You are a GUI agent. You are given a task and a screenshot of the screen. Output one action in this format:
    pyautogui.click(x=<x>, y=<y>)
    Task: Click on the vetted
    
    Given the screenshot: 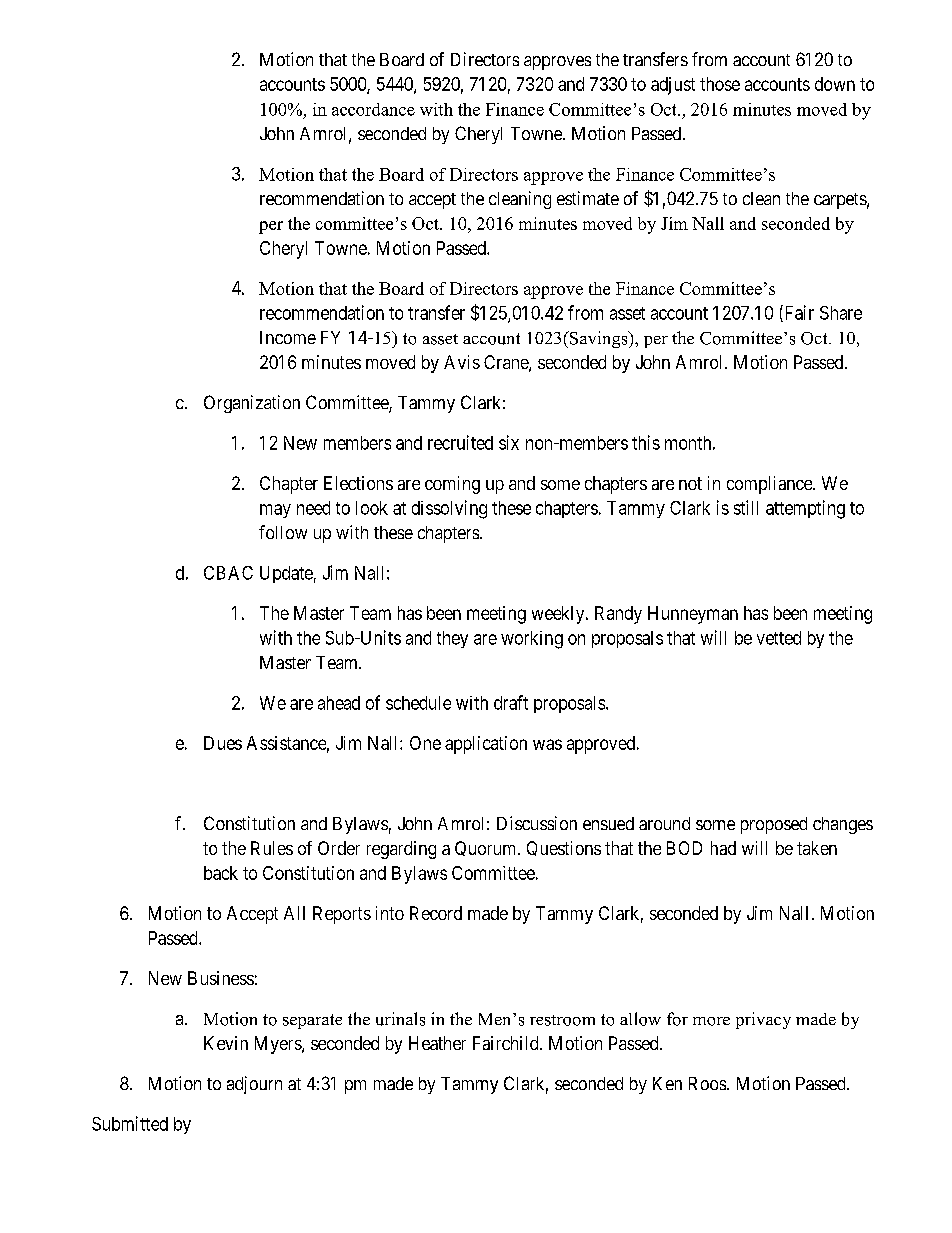 What is the action you would take?
    pyautogui.click(x=779, y=638)
